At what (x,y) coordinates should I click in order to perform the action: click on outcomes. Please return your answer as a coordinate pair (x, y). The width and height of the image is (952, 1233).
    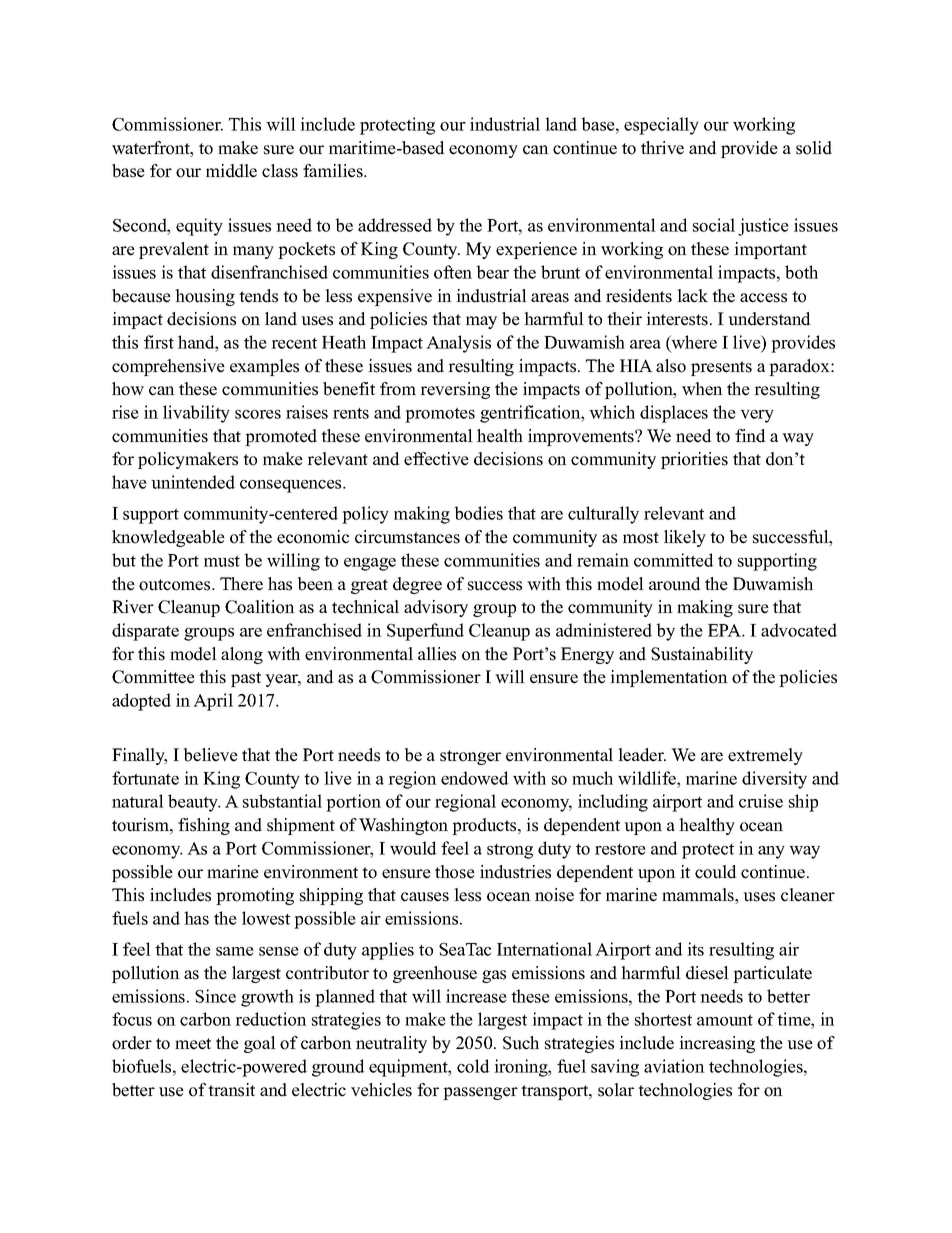
    Looking at the image, I should click on (176, 585).
